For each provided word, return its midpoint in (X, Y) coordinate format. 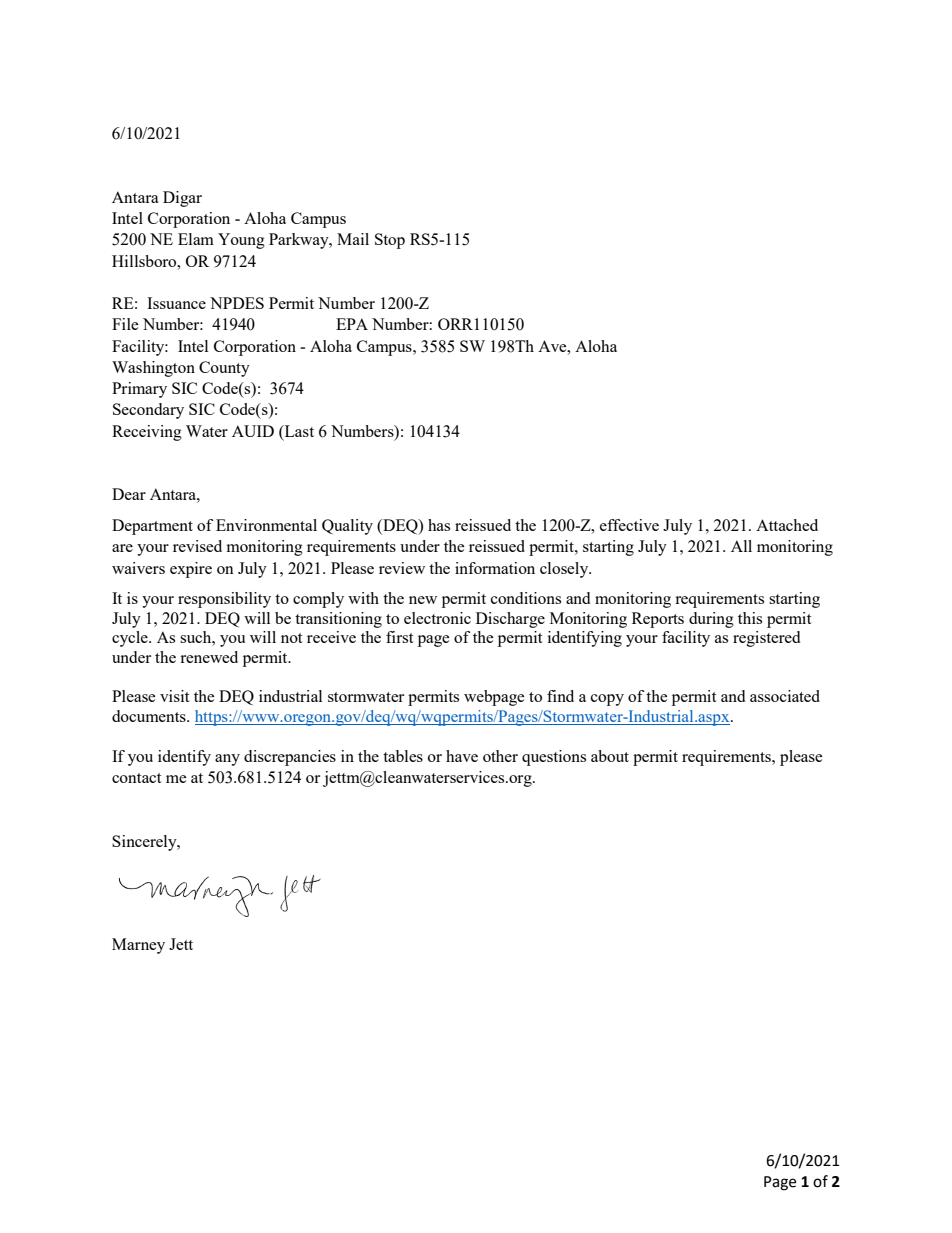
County (224, 369)
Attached (787, 525)
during (711, 620)
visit (174, 696)
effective (629, 525)
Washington (153, 369)
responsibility (224, 600)
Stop (390, 241)
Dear (129, 494)
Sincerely (145, 843)
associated (785, 696)
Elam (196, 239)
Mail (353, 239)
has (439, 525)
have (462, 756)
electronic (437, 618)
